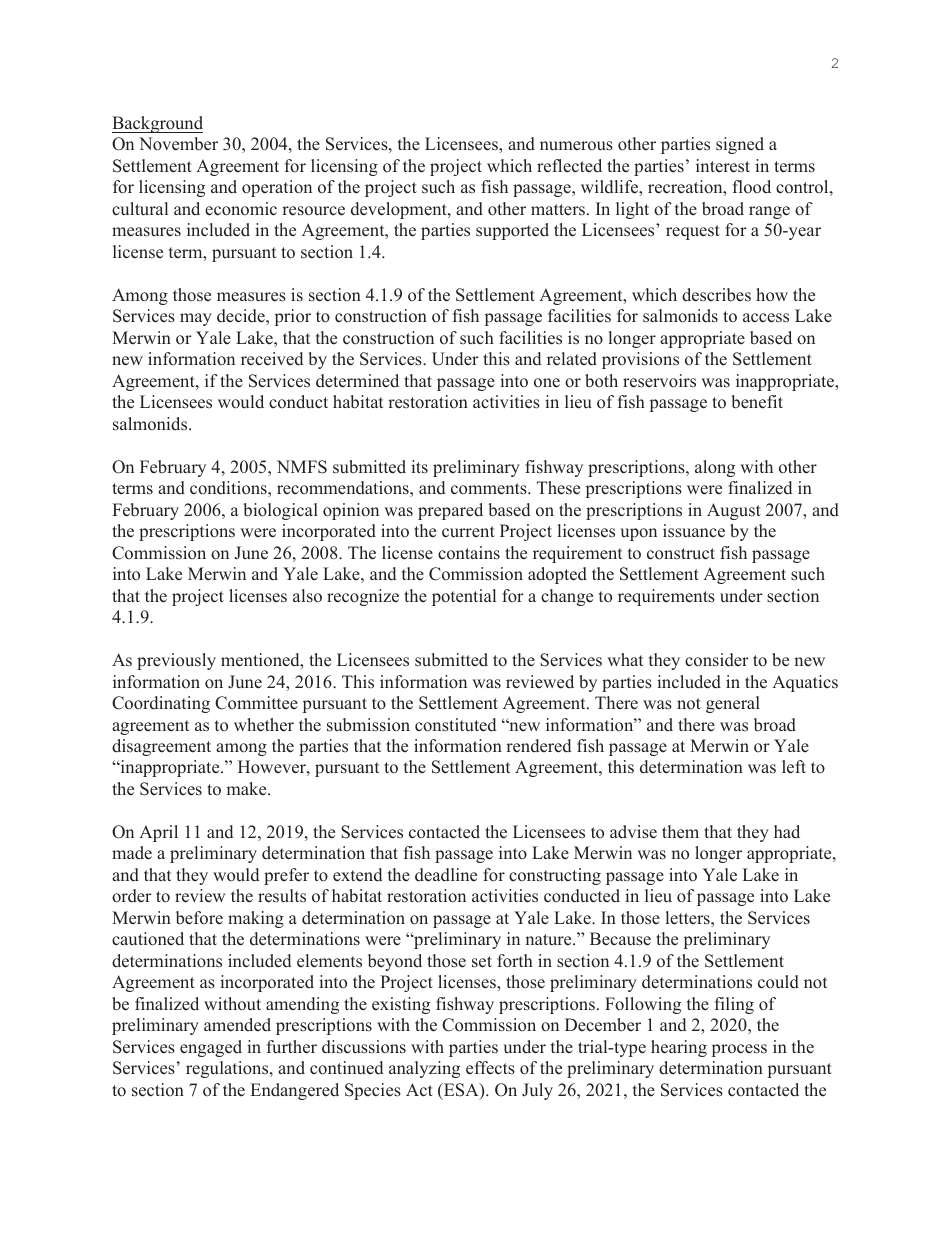  What do you see at coordinates (176, 661) in the screenshot?
I see `previously` at bounding box center [176, 661].
